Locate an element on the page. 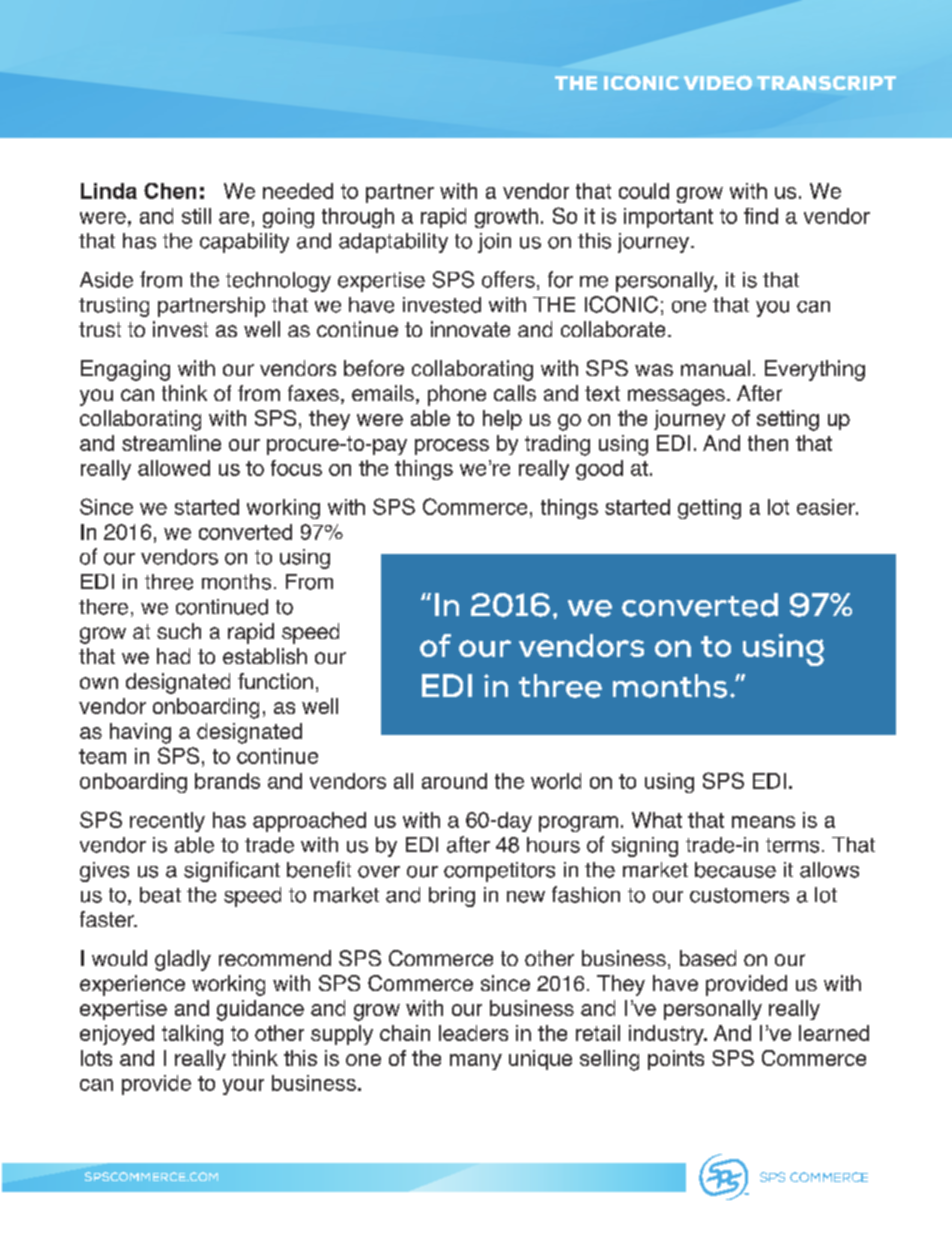  VIDEO is located at coordinates (718, 82).
